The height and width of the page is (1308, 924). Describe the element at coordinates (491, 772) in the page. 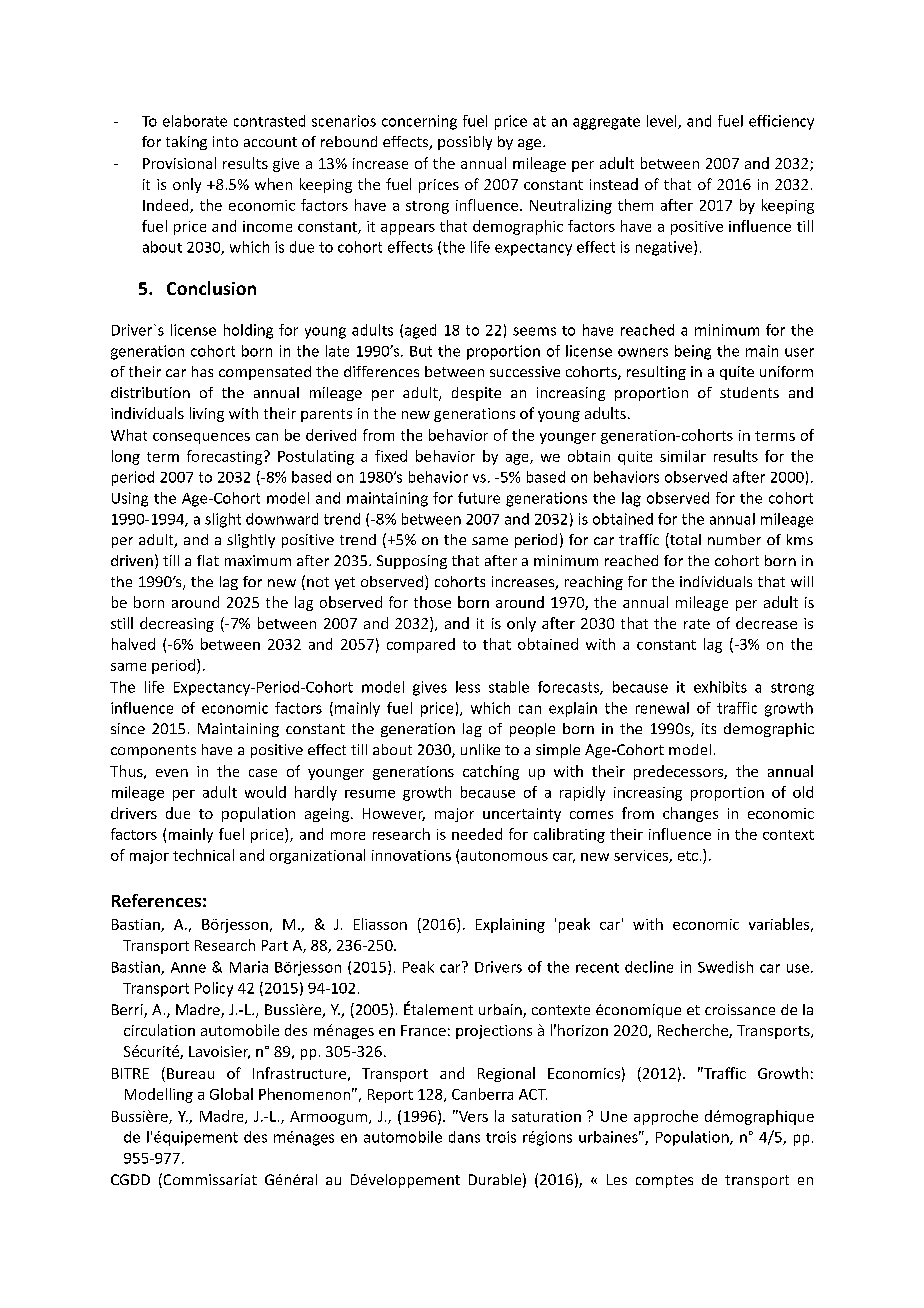

I see `catching` at that location.
